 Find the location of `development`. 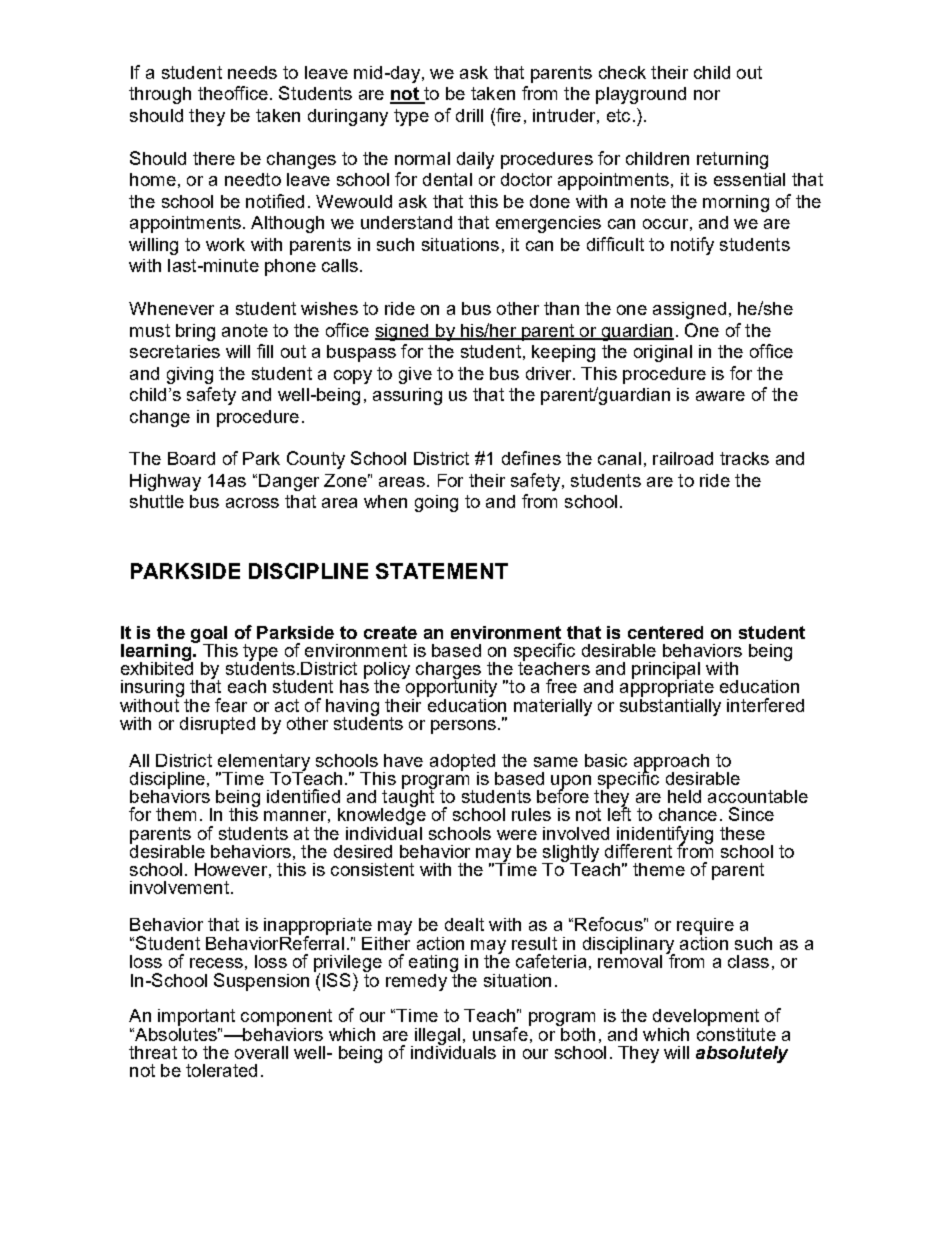

development is located at coordinates (706, 1019).
